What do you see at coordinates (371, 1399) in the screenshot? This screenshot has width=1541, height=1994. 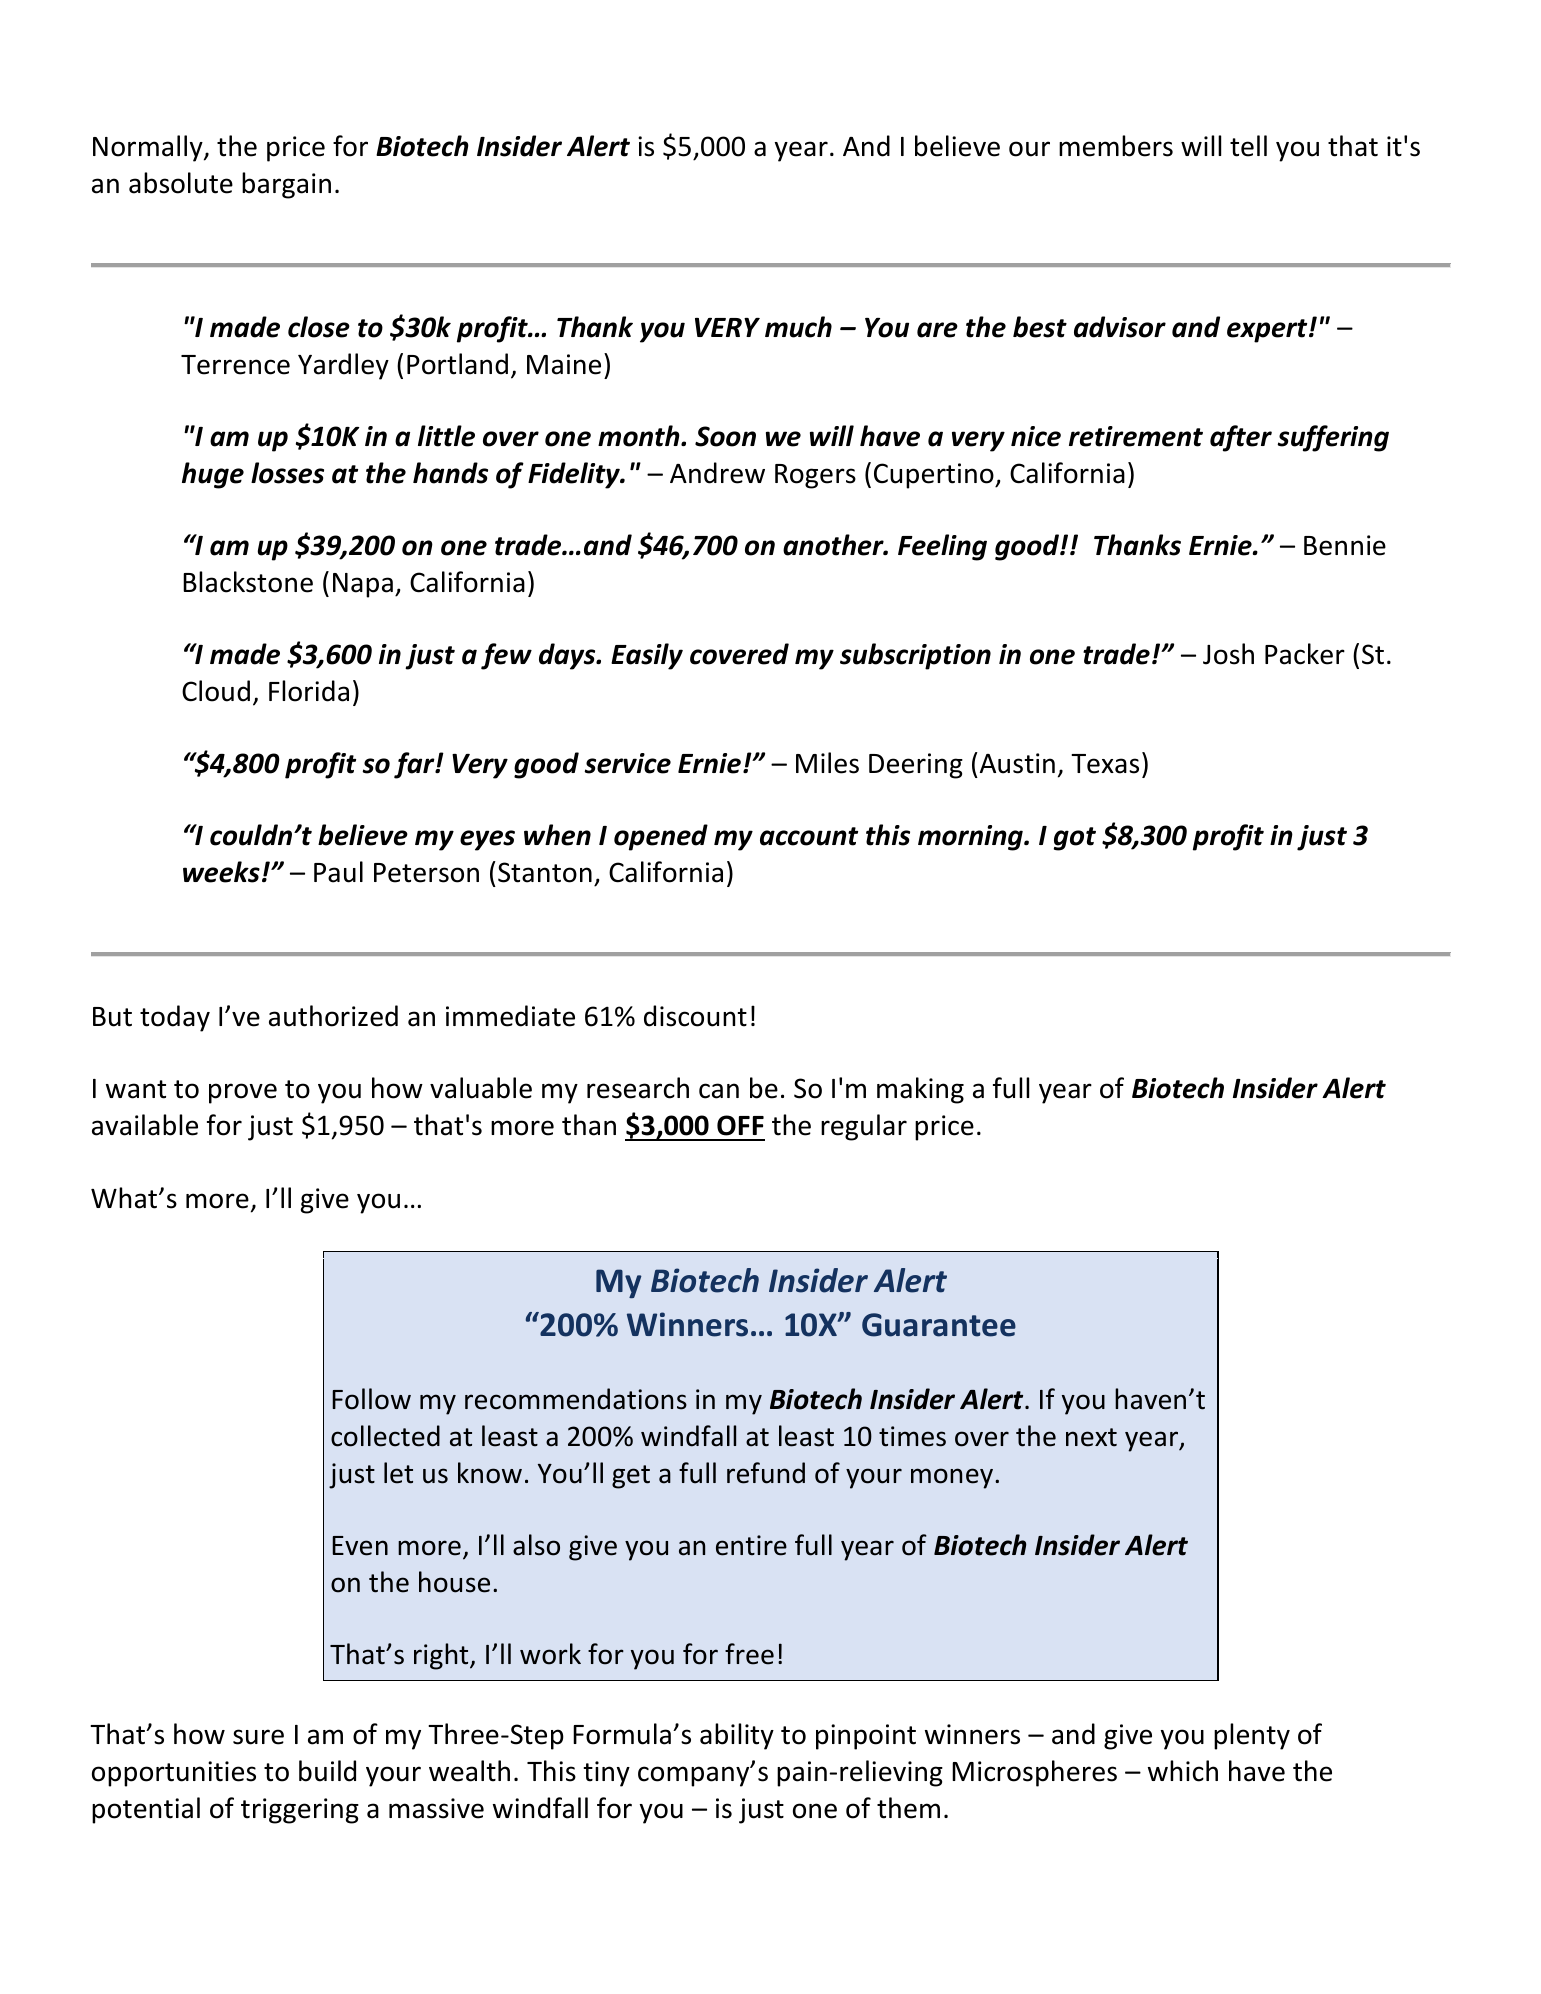 I see `Follow` at bounding box center [371, 1399].
